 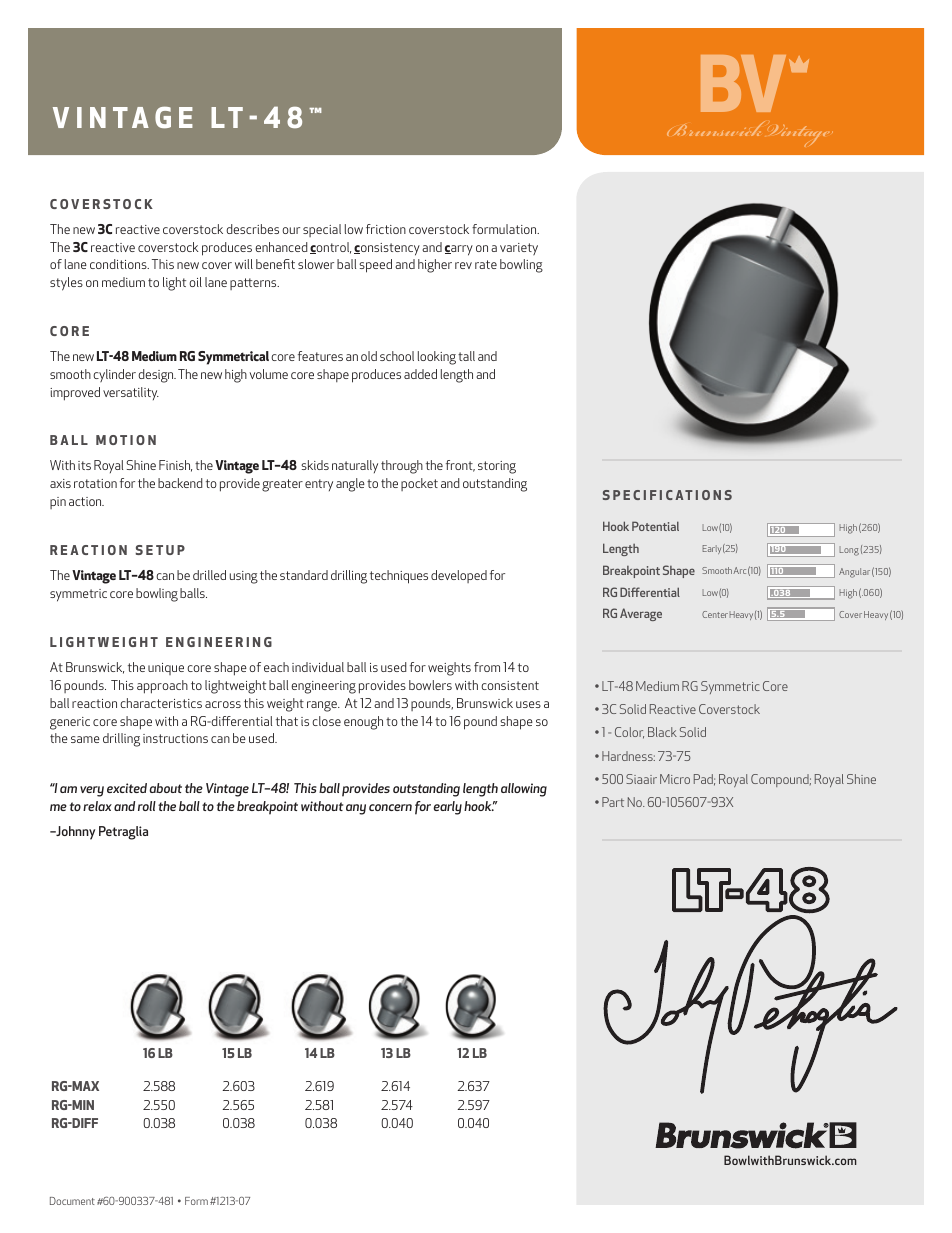 I want to click on Potential, so click(x=655, y=526).
